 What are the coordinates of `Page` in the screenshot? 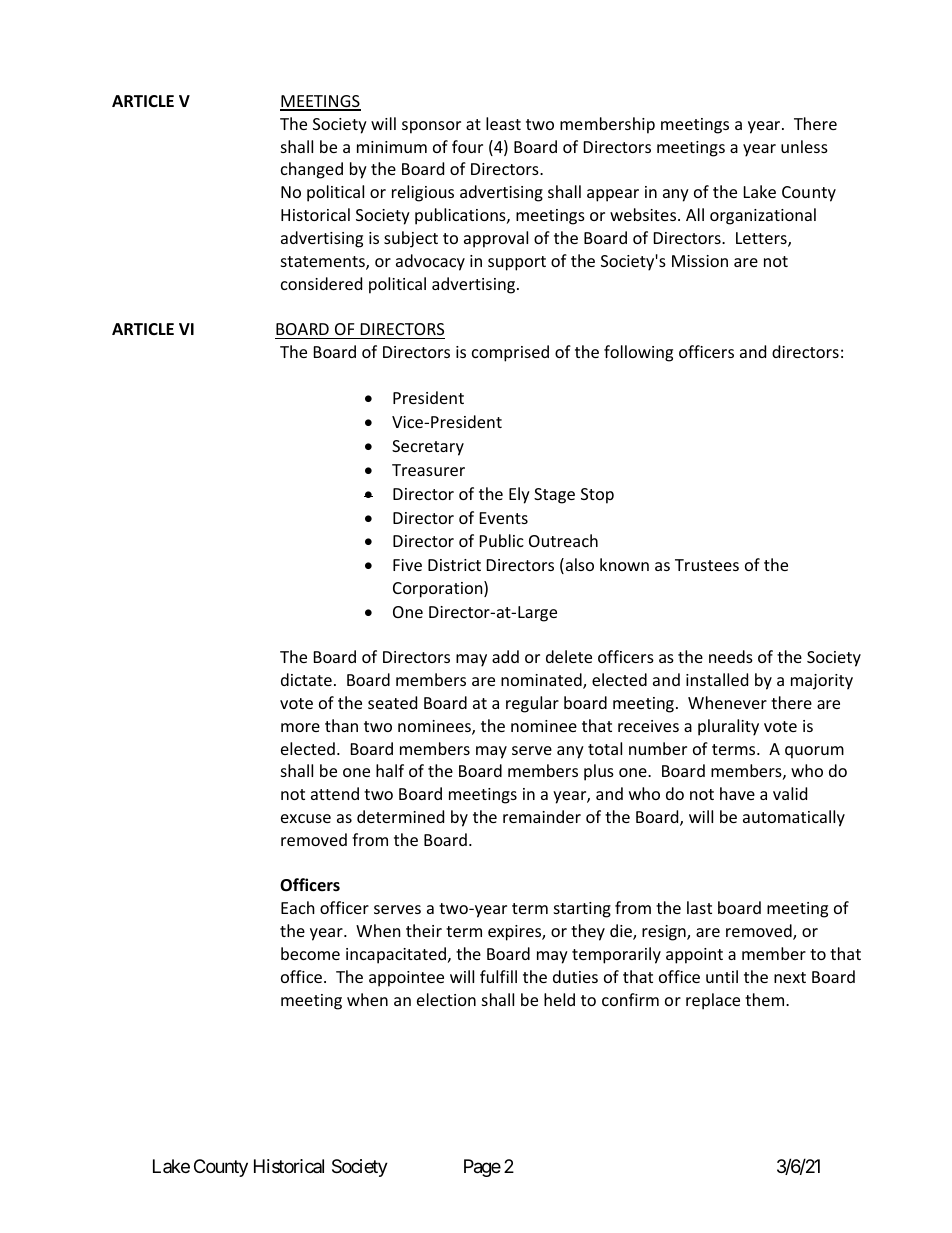 It's located at (482, 1168).
